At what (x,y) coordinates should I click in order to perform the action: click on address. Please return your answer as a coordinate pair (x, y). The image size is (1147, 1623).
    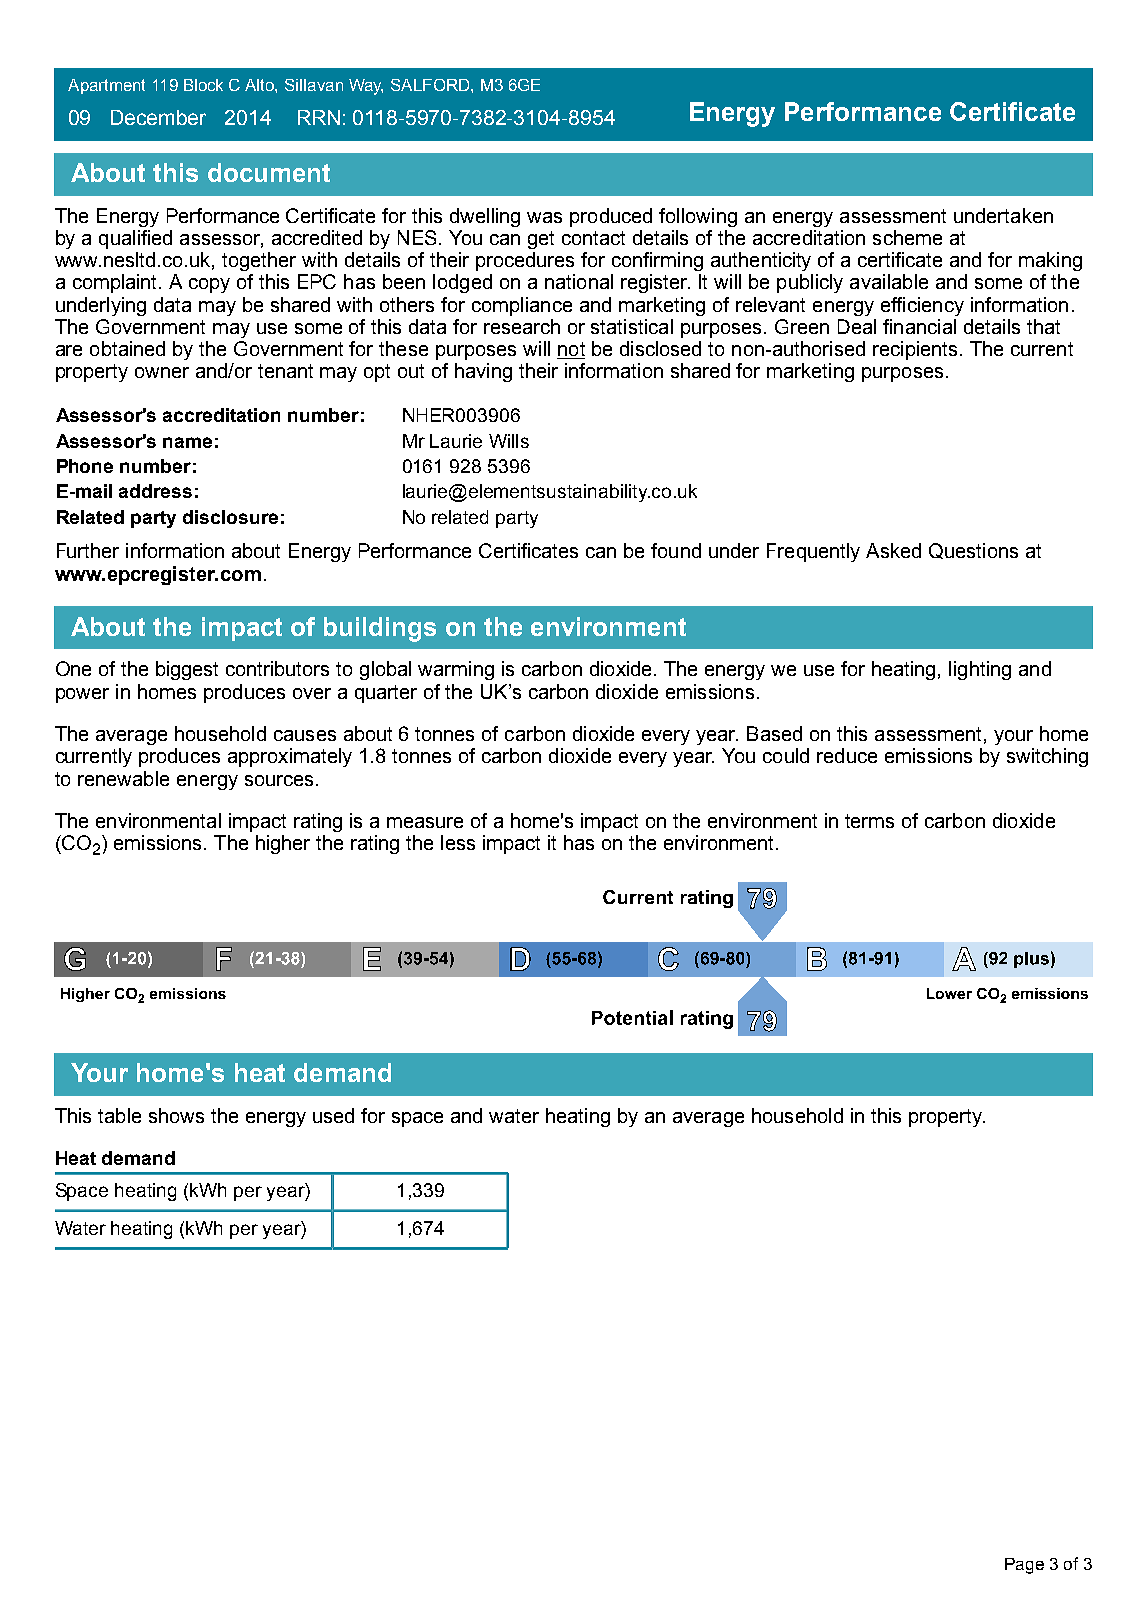
    Looking at the image, I should click on (155, 491).
